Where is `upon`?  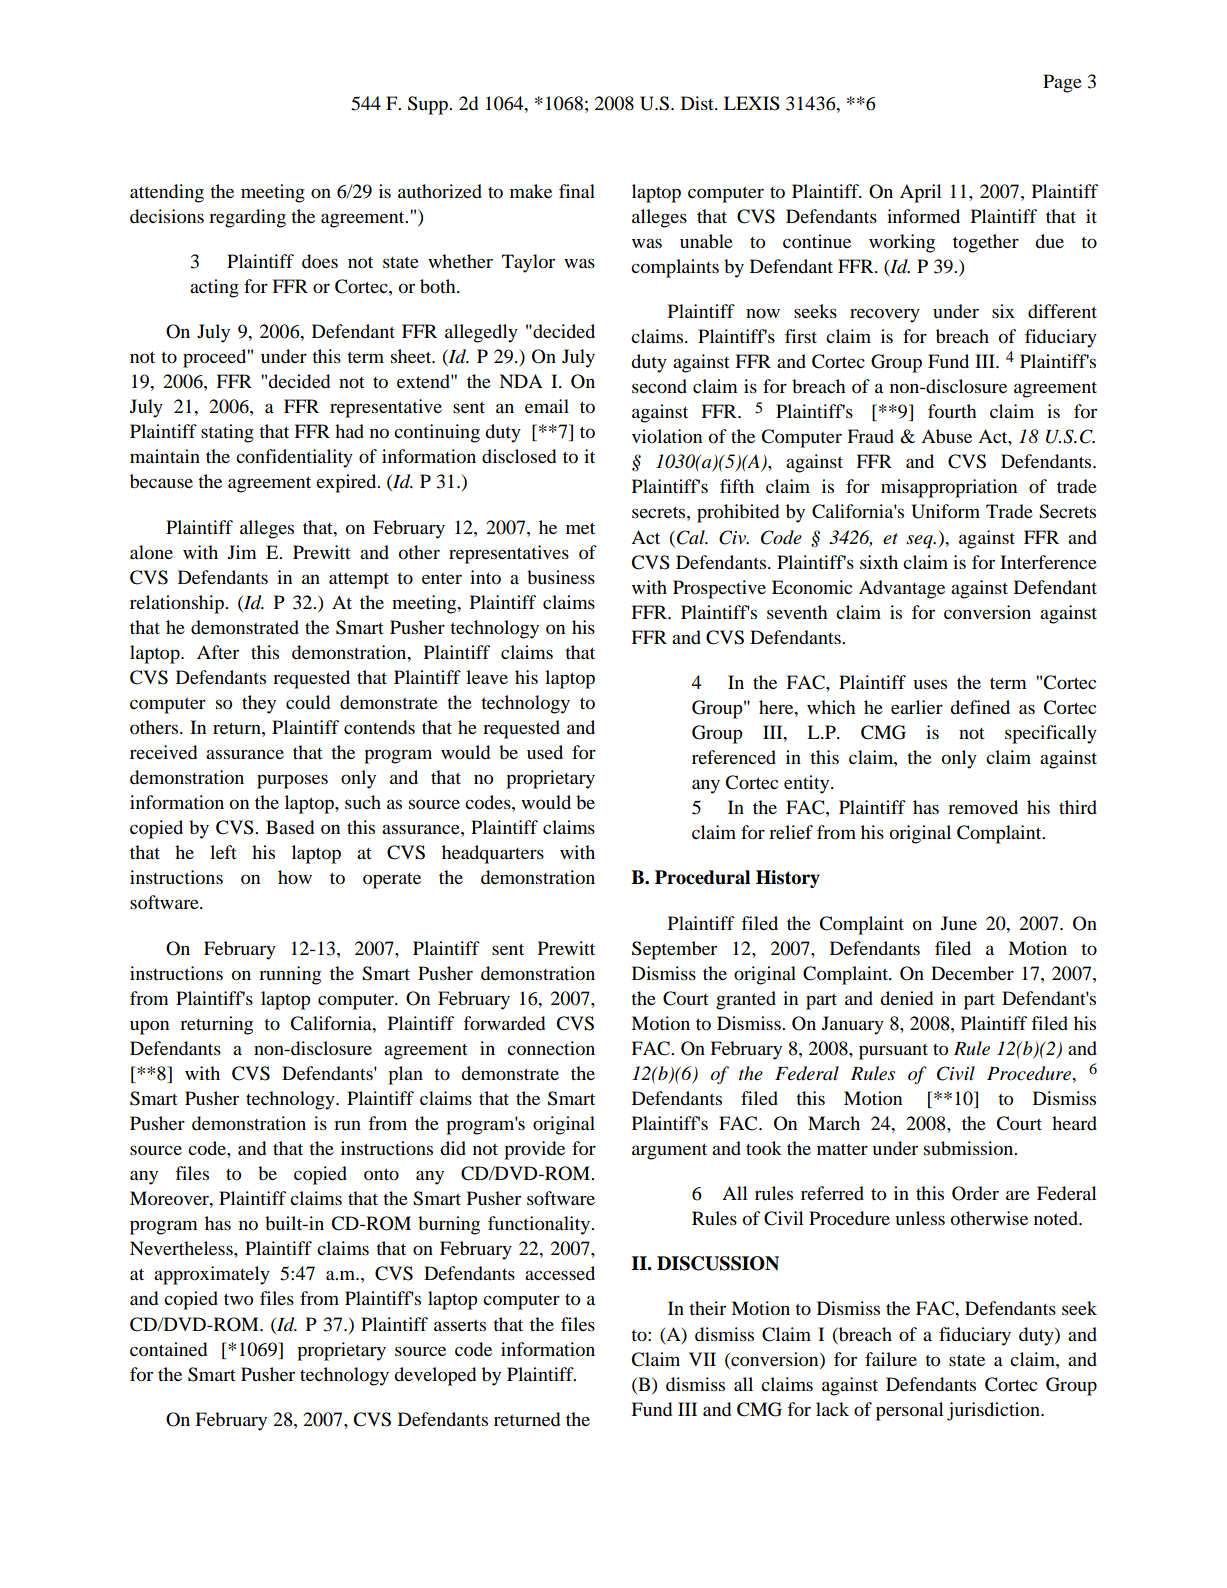
upon is located at coordinates (149, 1027).
